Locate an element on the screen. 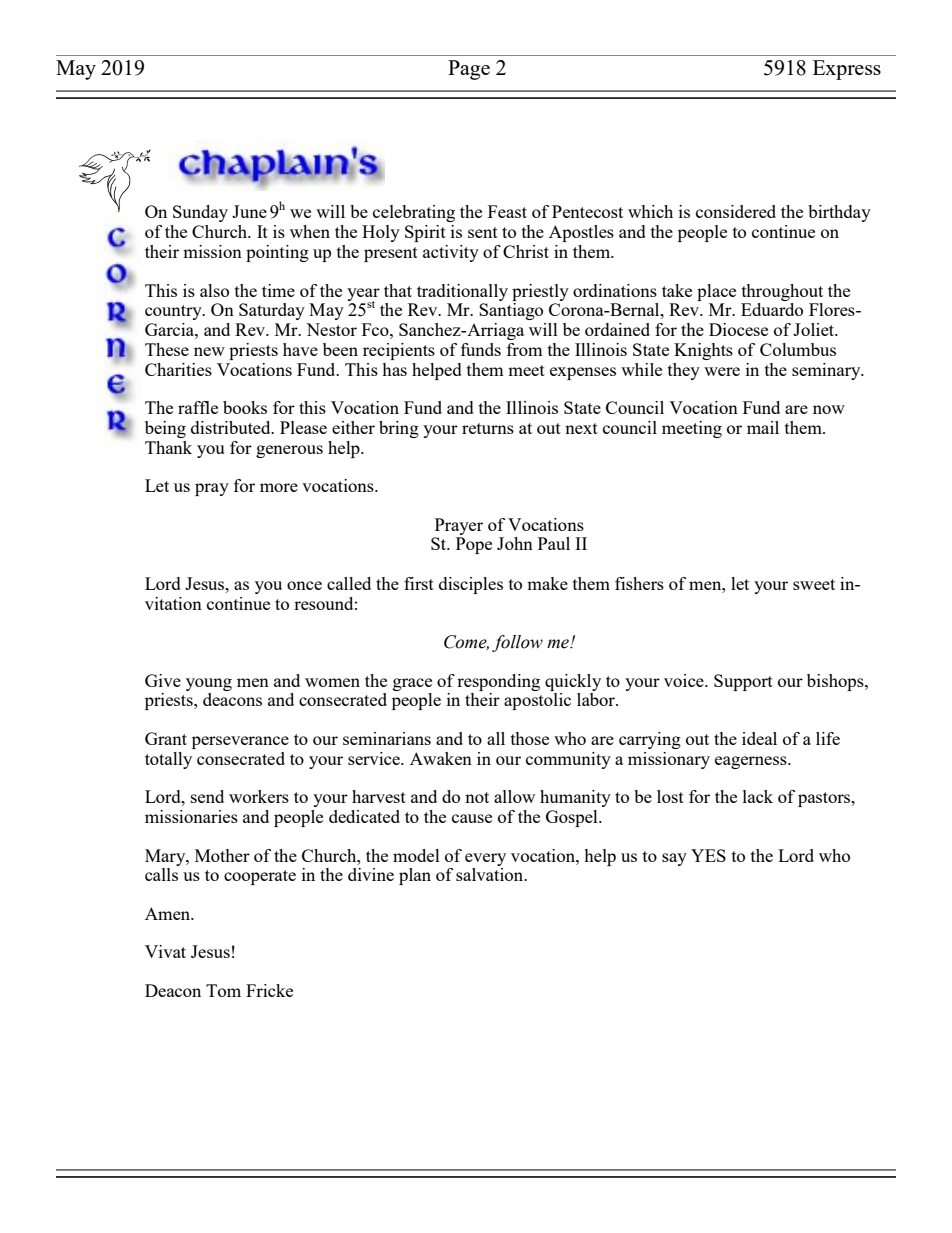  Support is located at coordinates (743, 682).
